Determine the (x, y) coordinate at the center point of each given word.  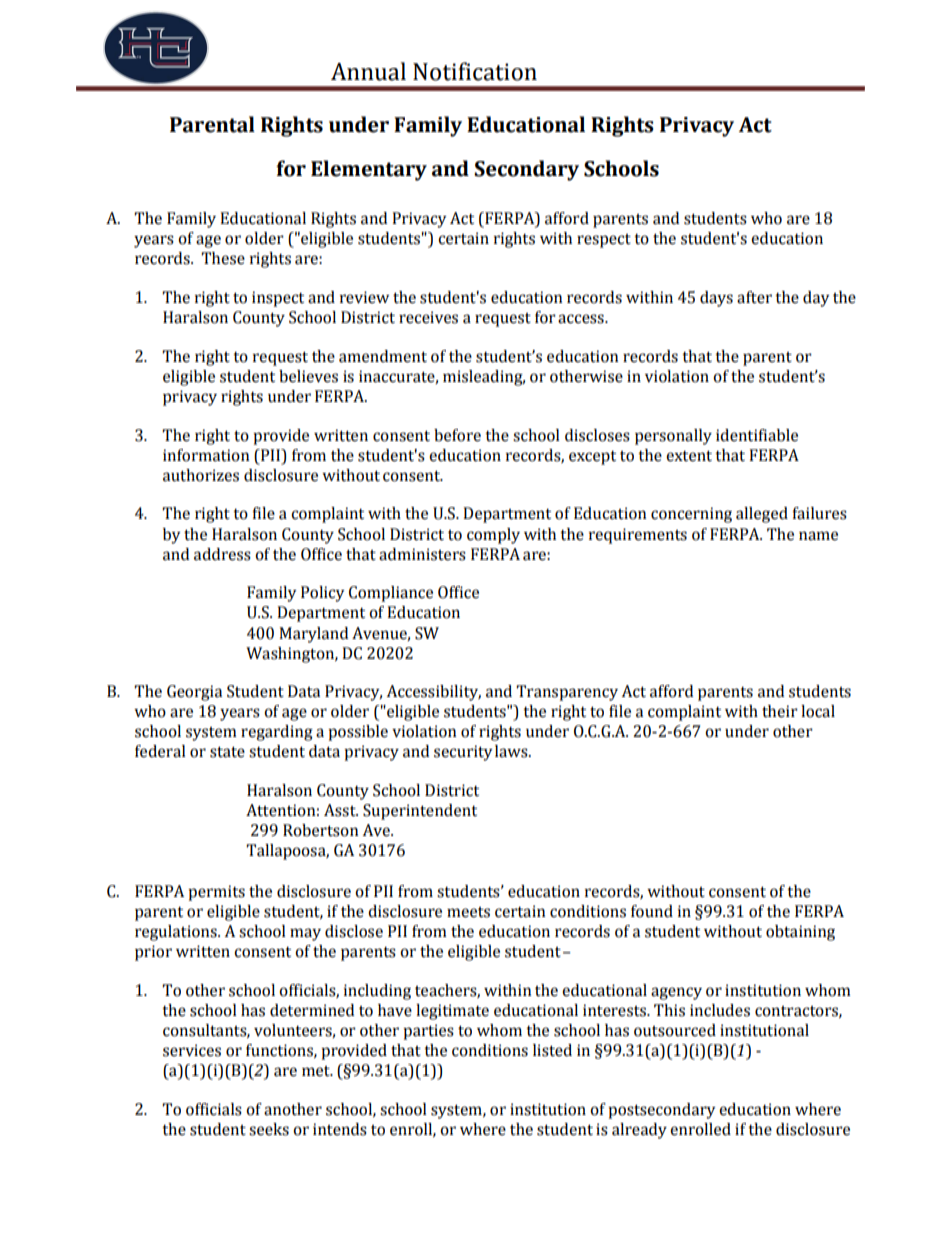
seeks (269, 1129)
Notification (475, 71)
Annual (368, 71)
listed (552, 1050)
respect (604, 241)
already (639, 1131)
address (222, 554)
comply (493, 536)
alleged (762, 515)
